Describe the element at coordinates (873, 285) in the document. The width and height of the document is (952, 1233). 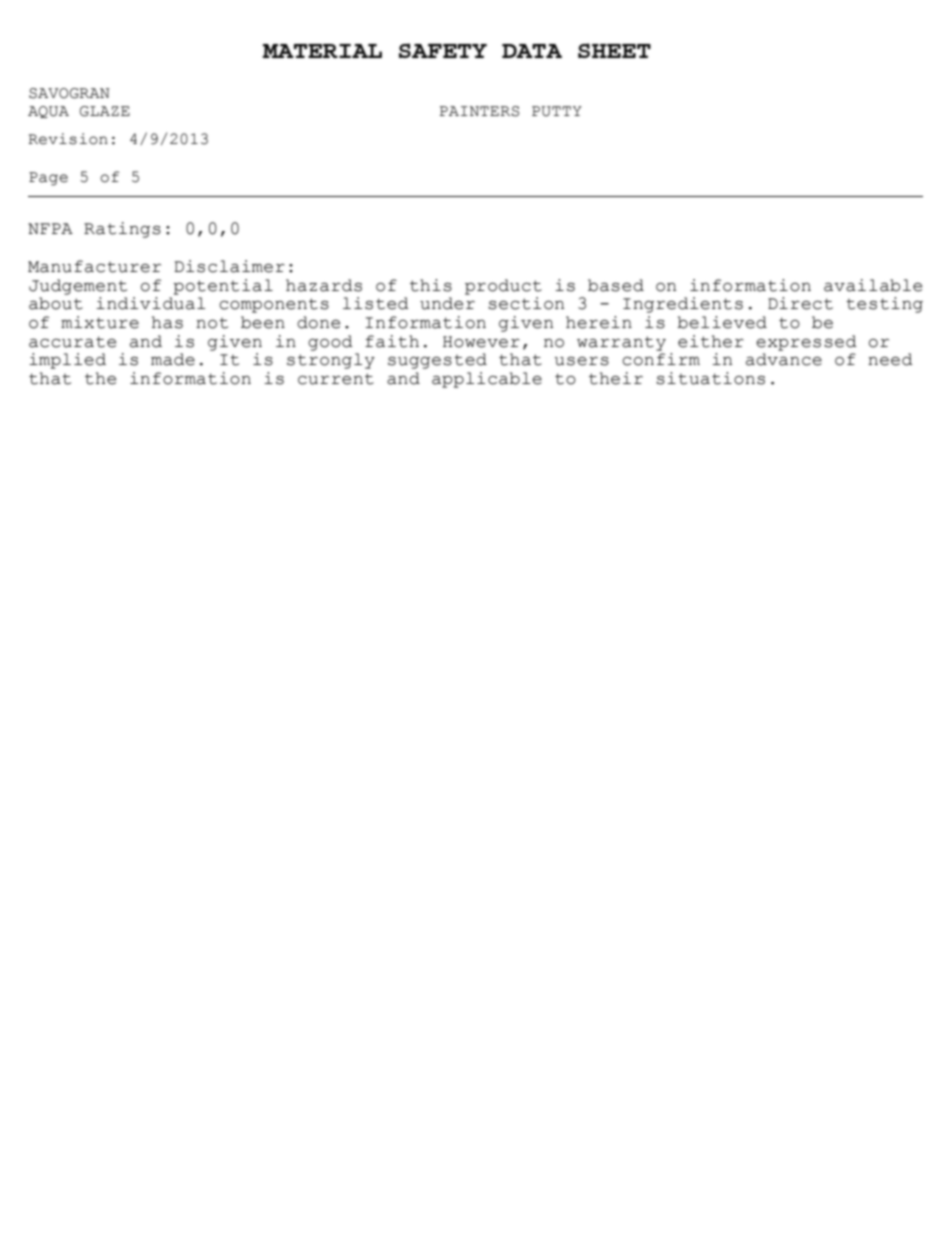
I see `available` at that location.
